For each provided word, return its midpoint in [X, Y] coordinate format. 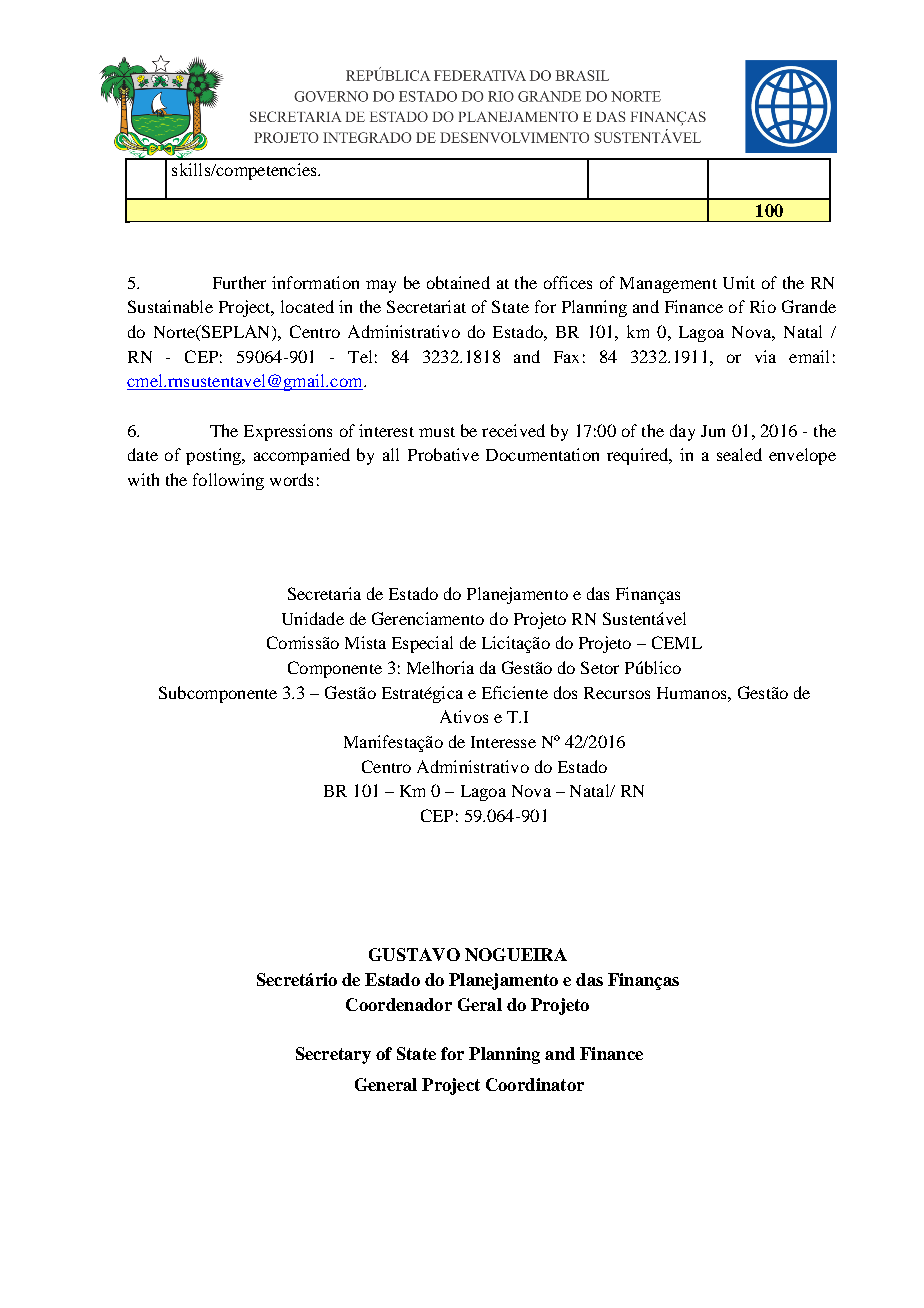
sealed [739, 454]
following [228, 481]
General [386, 1084]
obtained [458, 282]
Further [239, 282]
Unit [739, 282]
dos [565, 692]
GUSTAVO [414, 954]
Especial [422, 644]
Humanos [693, 693]
